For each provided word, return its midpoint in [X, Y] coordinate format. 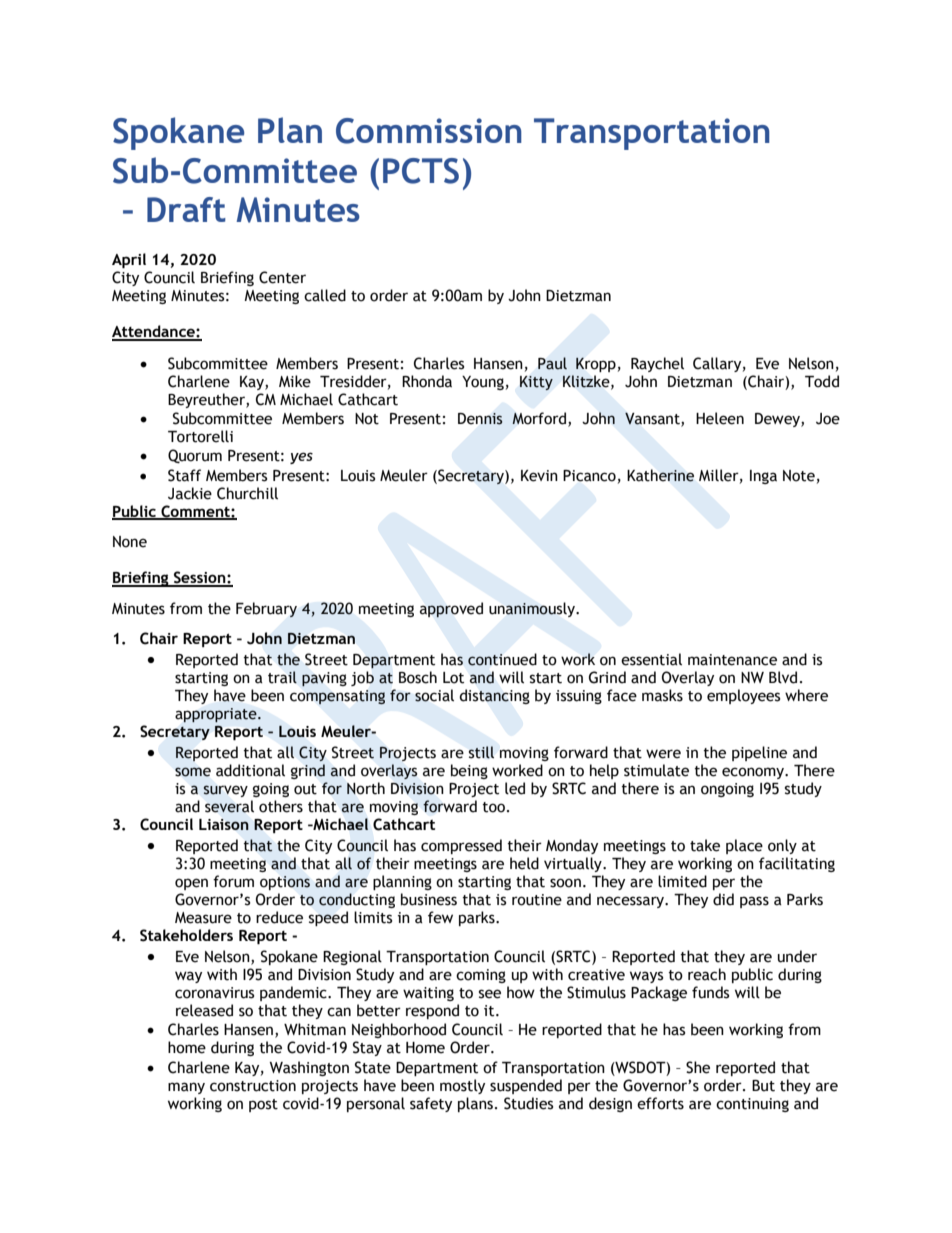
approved [451, 610]
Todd [822, 381]
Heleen [720, 418]
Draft [186, 209]
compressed [461, 846]
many [186, 1088]
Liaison [224, 824]
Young [483, 383]
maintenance [732, 660]
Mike [295, 381]
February [266, 609]
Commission [429, 131]
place [744, 846]
